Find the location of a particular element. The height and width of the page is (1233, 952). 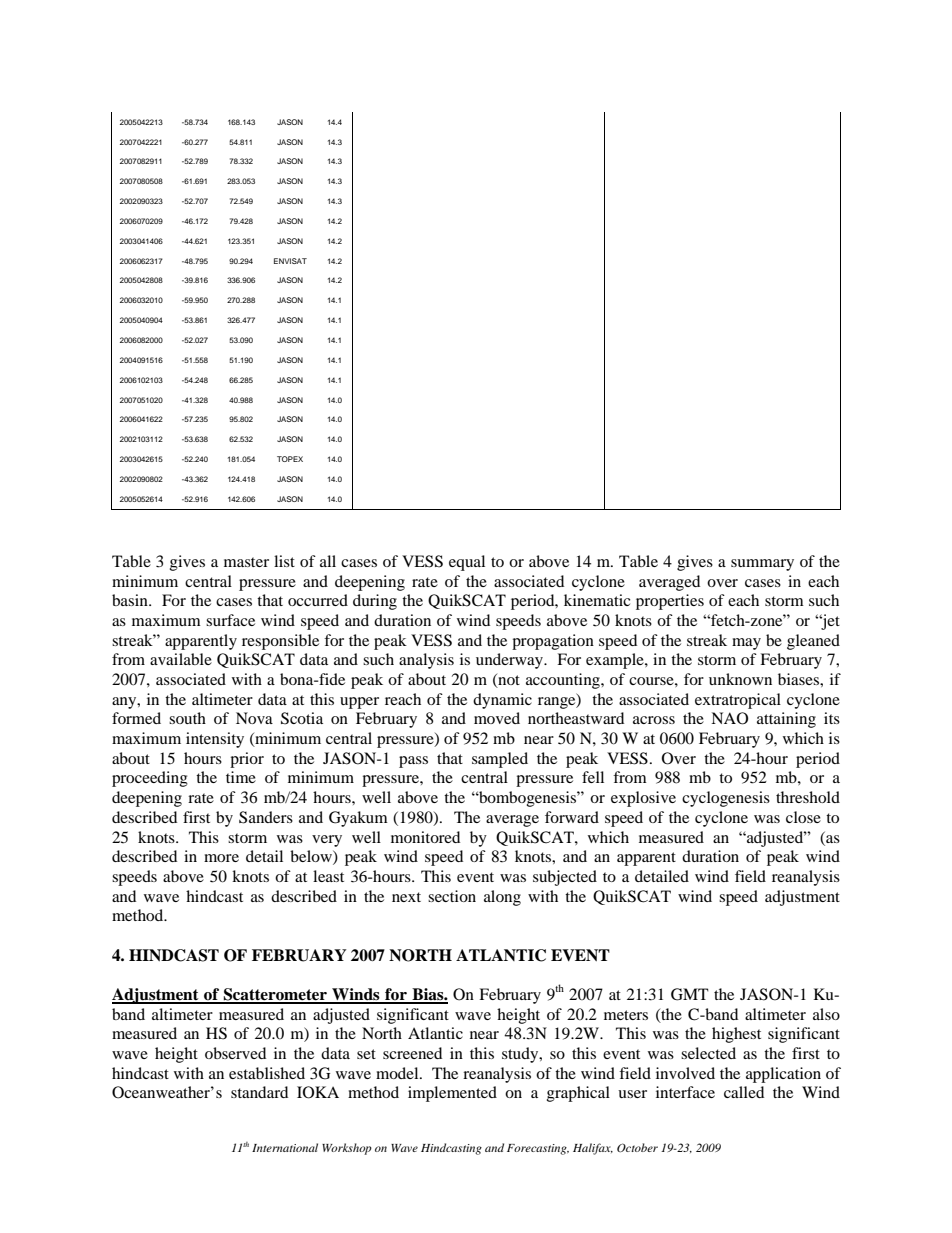

International is located at coordinates (285, 1147).
